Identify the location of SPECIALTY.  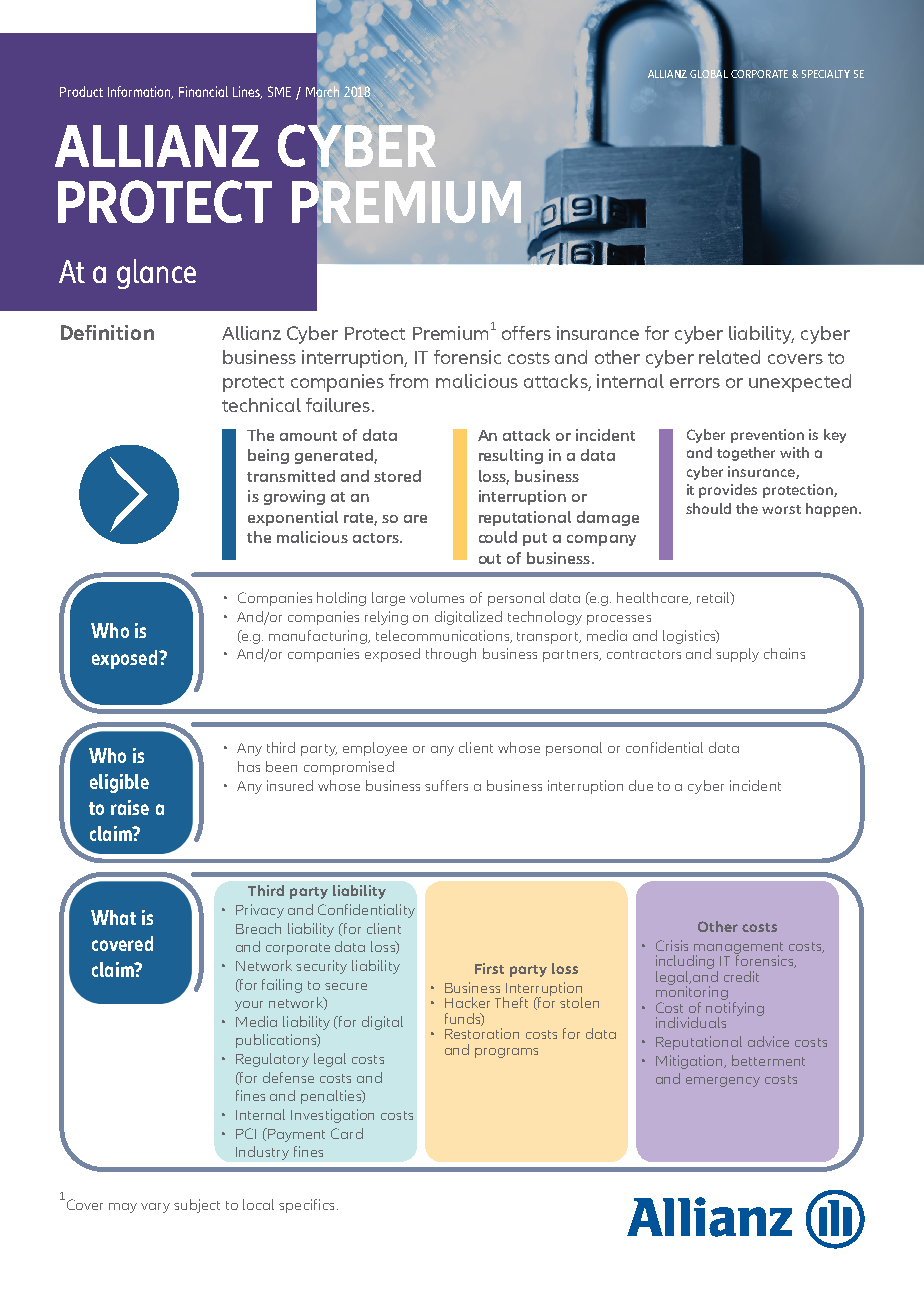
(826, 74).
